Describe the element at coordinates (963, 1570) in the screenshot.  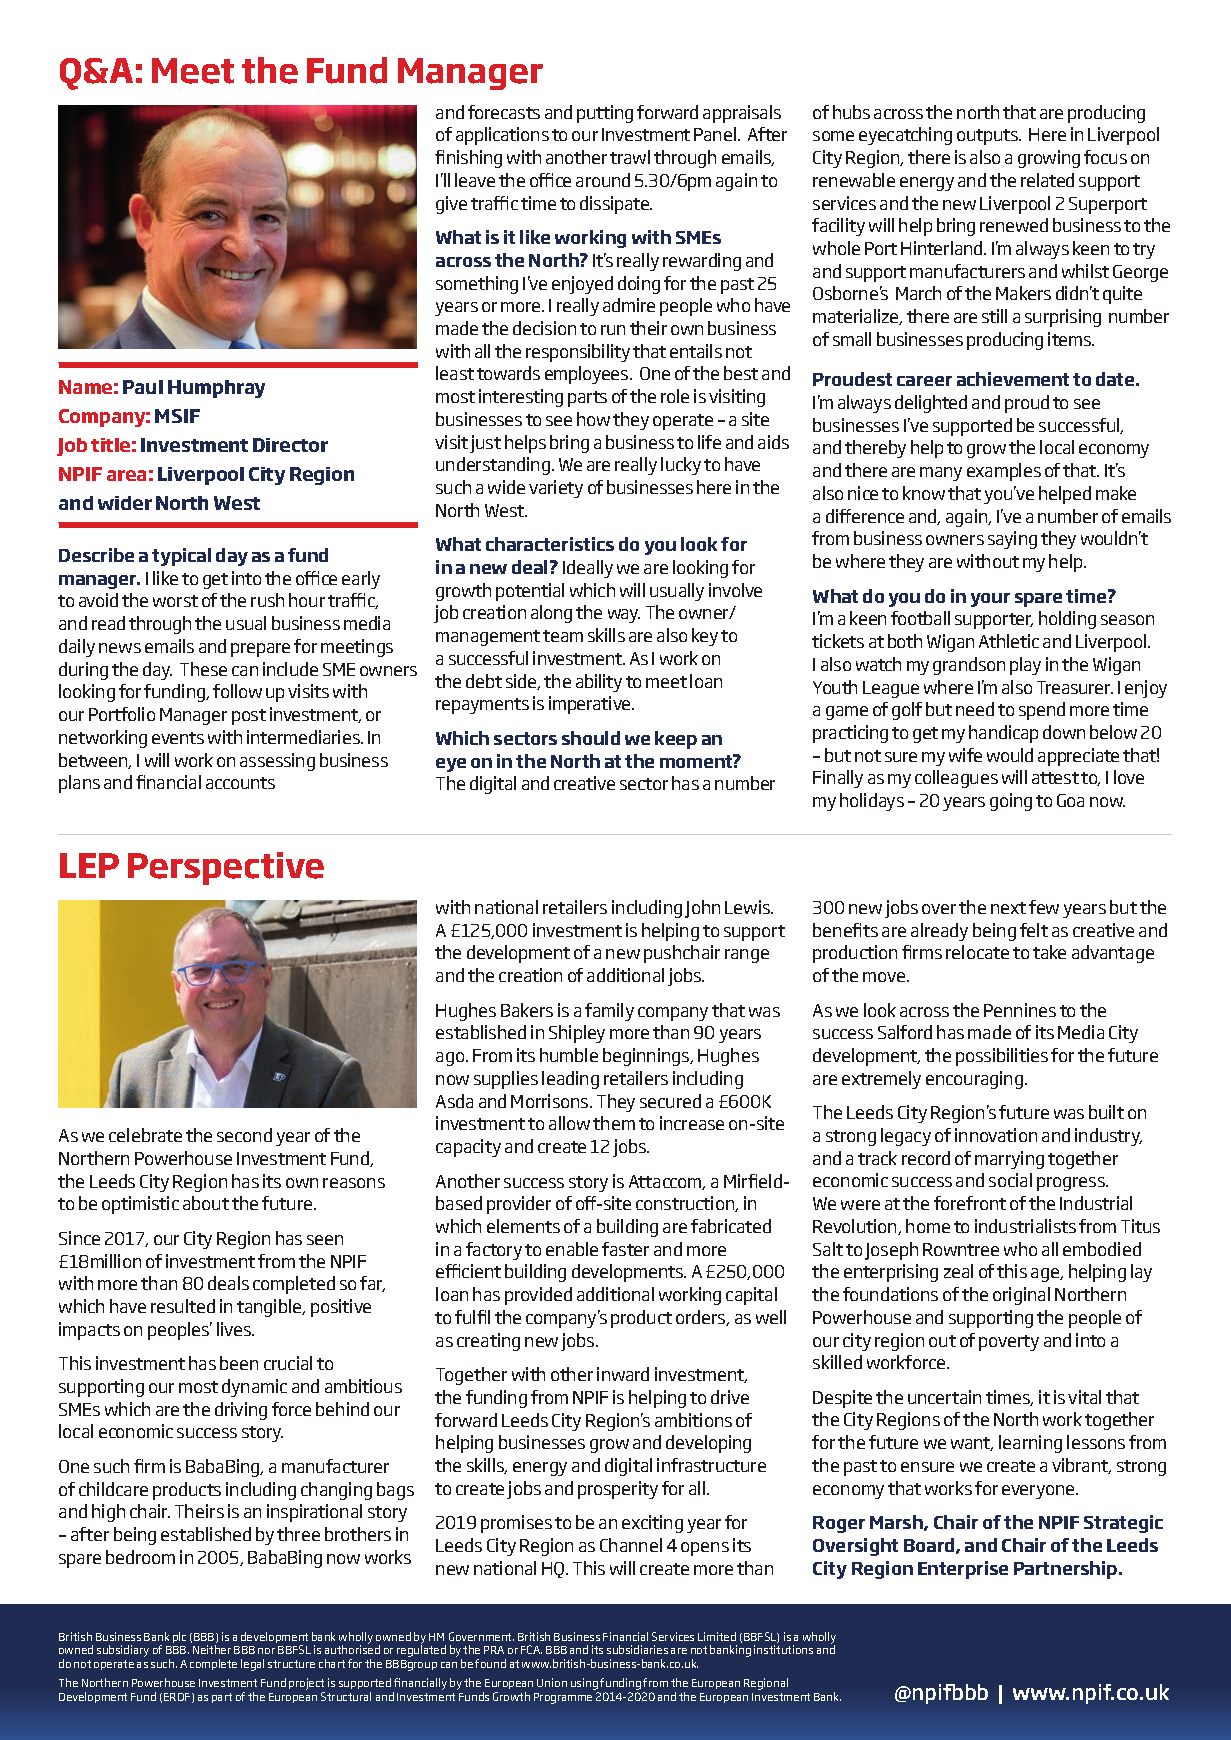
I see `Enterprise` at that location.
